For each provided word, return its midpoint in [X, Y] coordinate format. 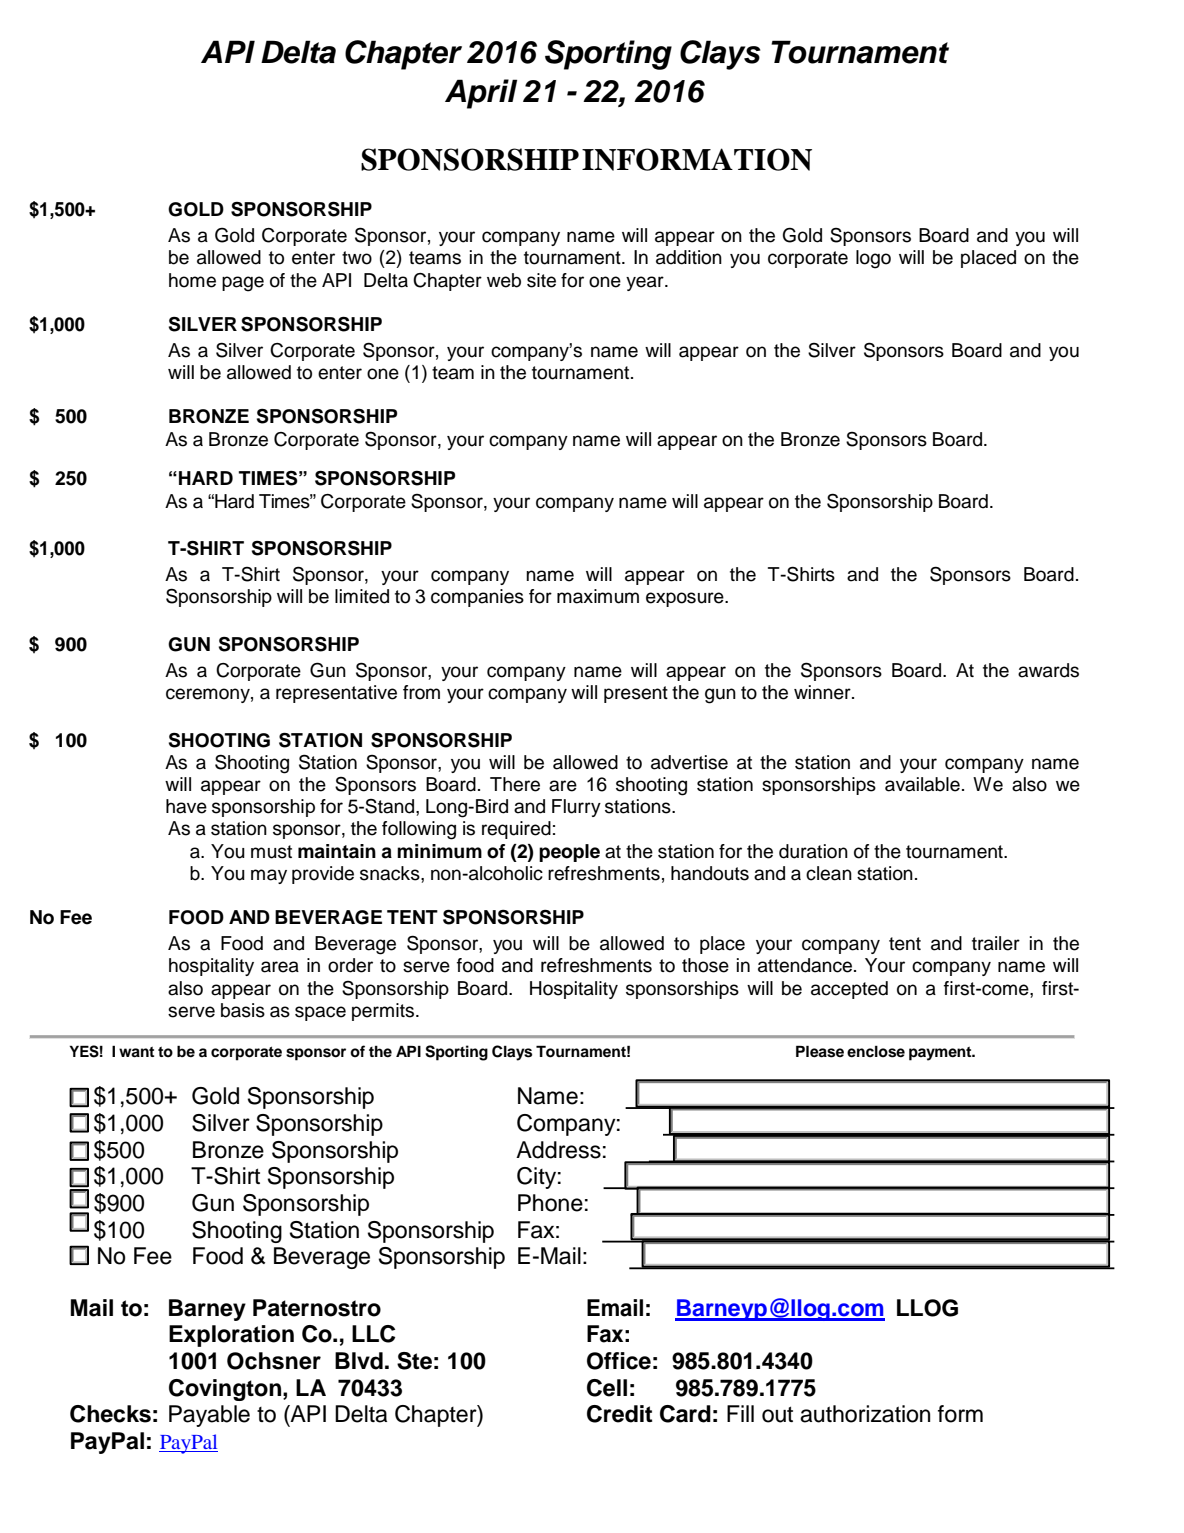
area [280, 967]
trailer [996, 943]
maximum [598, 596]
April [481, 94]
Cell [607, 1388]
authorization [865, 1414]
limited [362, 596]
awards [1048, 670]
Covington [226, 1390]
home [192, 280]
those [705, 965]
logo [873, 259]
